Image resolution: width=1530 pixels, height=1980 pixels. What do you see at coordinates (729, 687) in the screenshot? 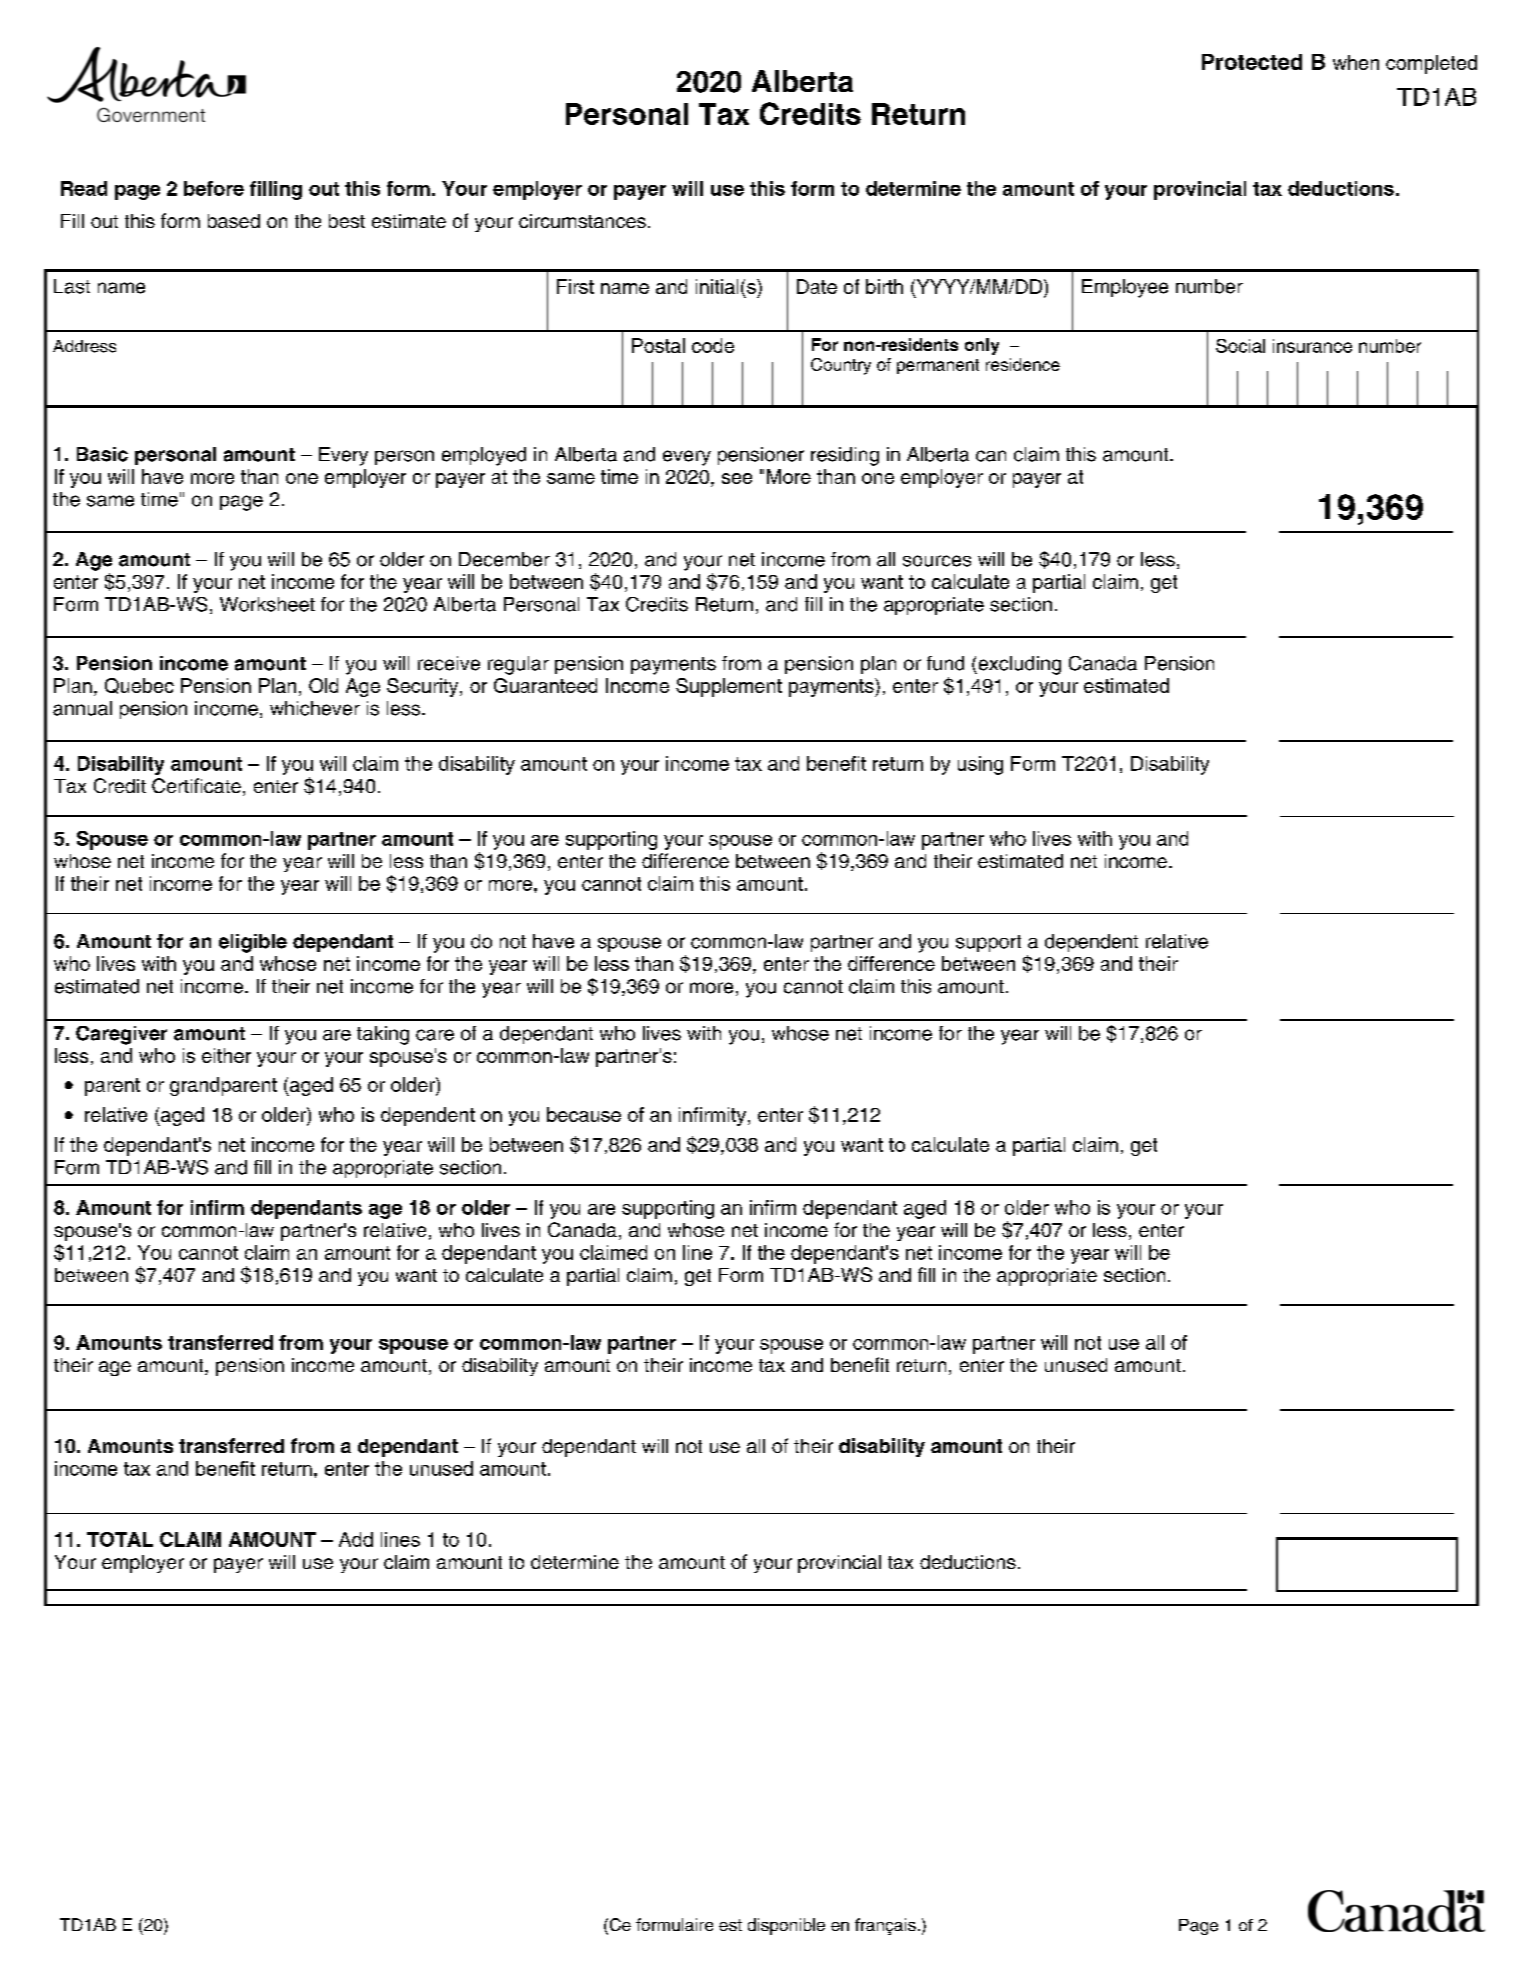
I see `Supplement` at bounding box center [729, 687].
